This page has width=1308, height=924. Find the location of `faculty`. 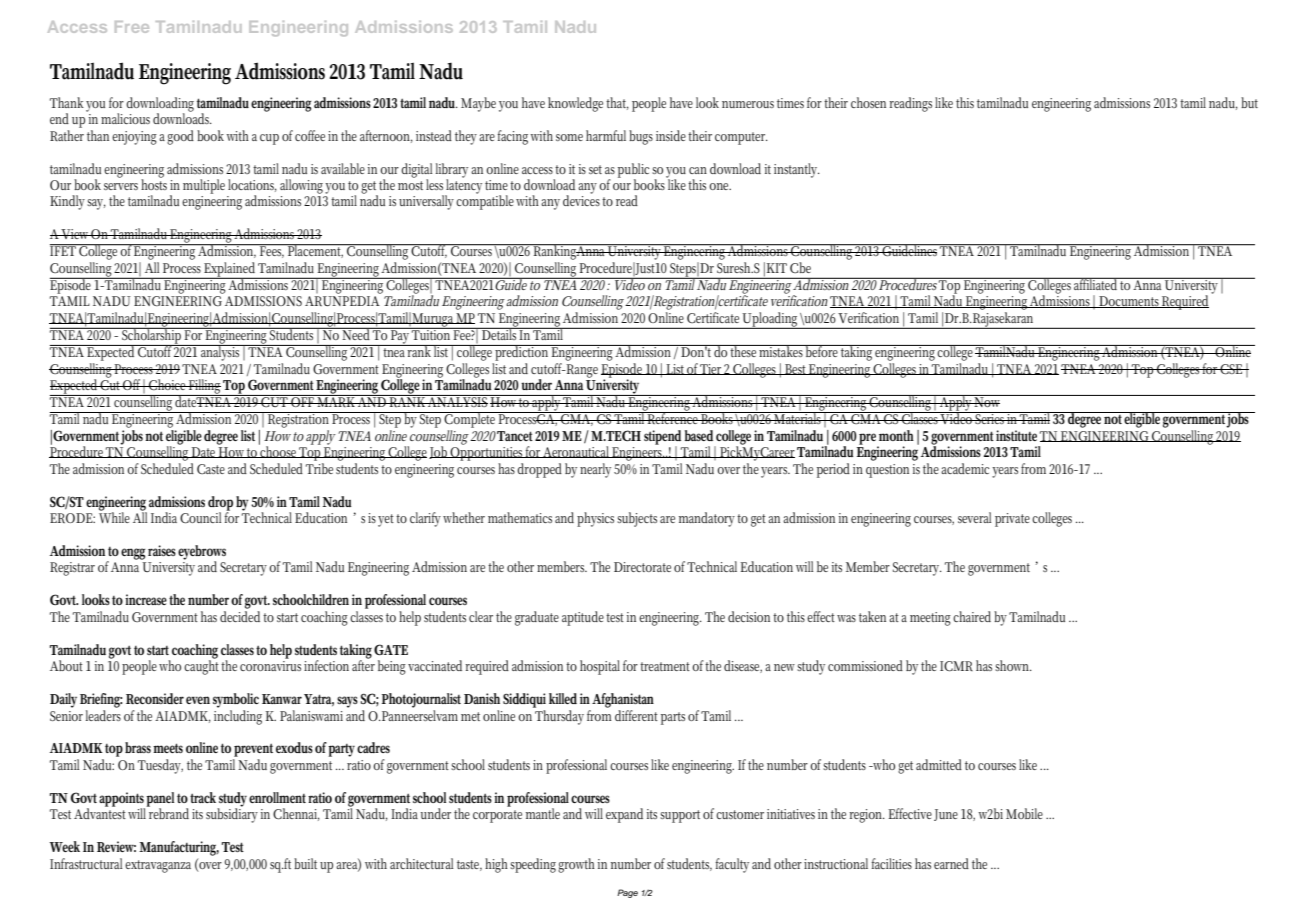

faculty is located at coordinates (732, 865).
